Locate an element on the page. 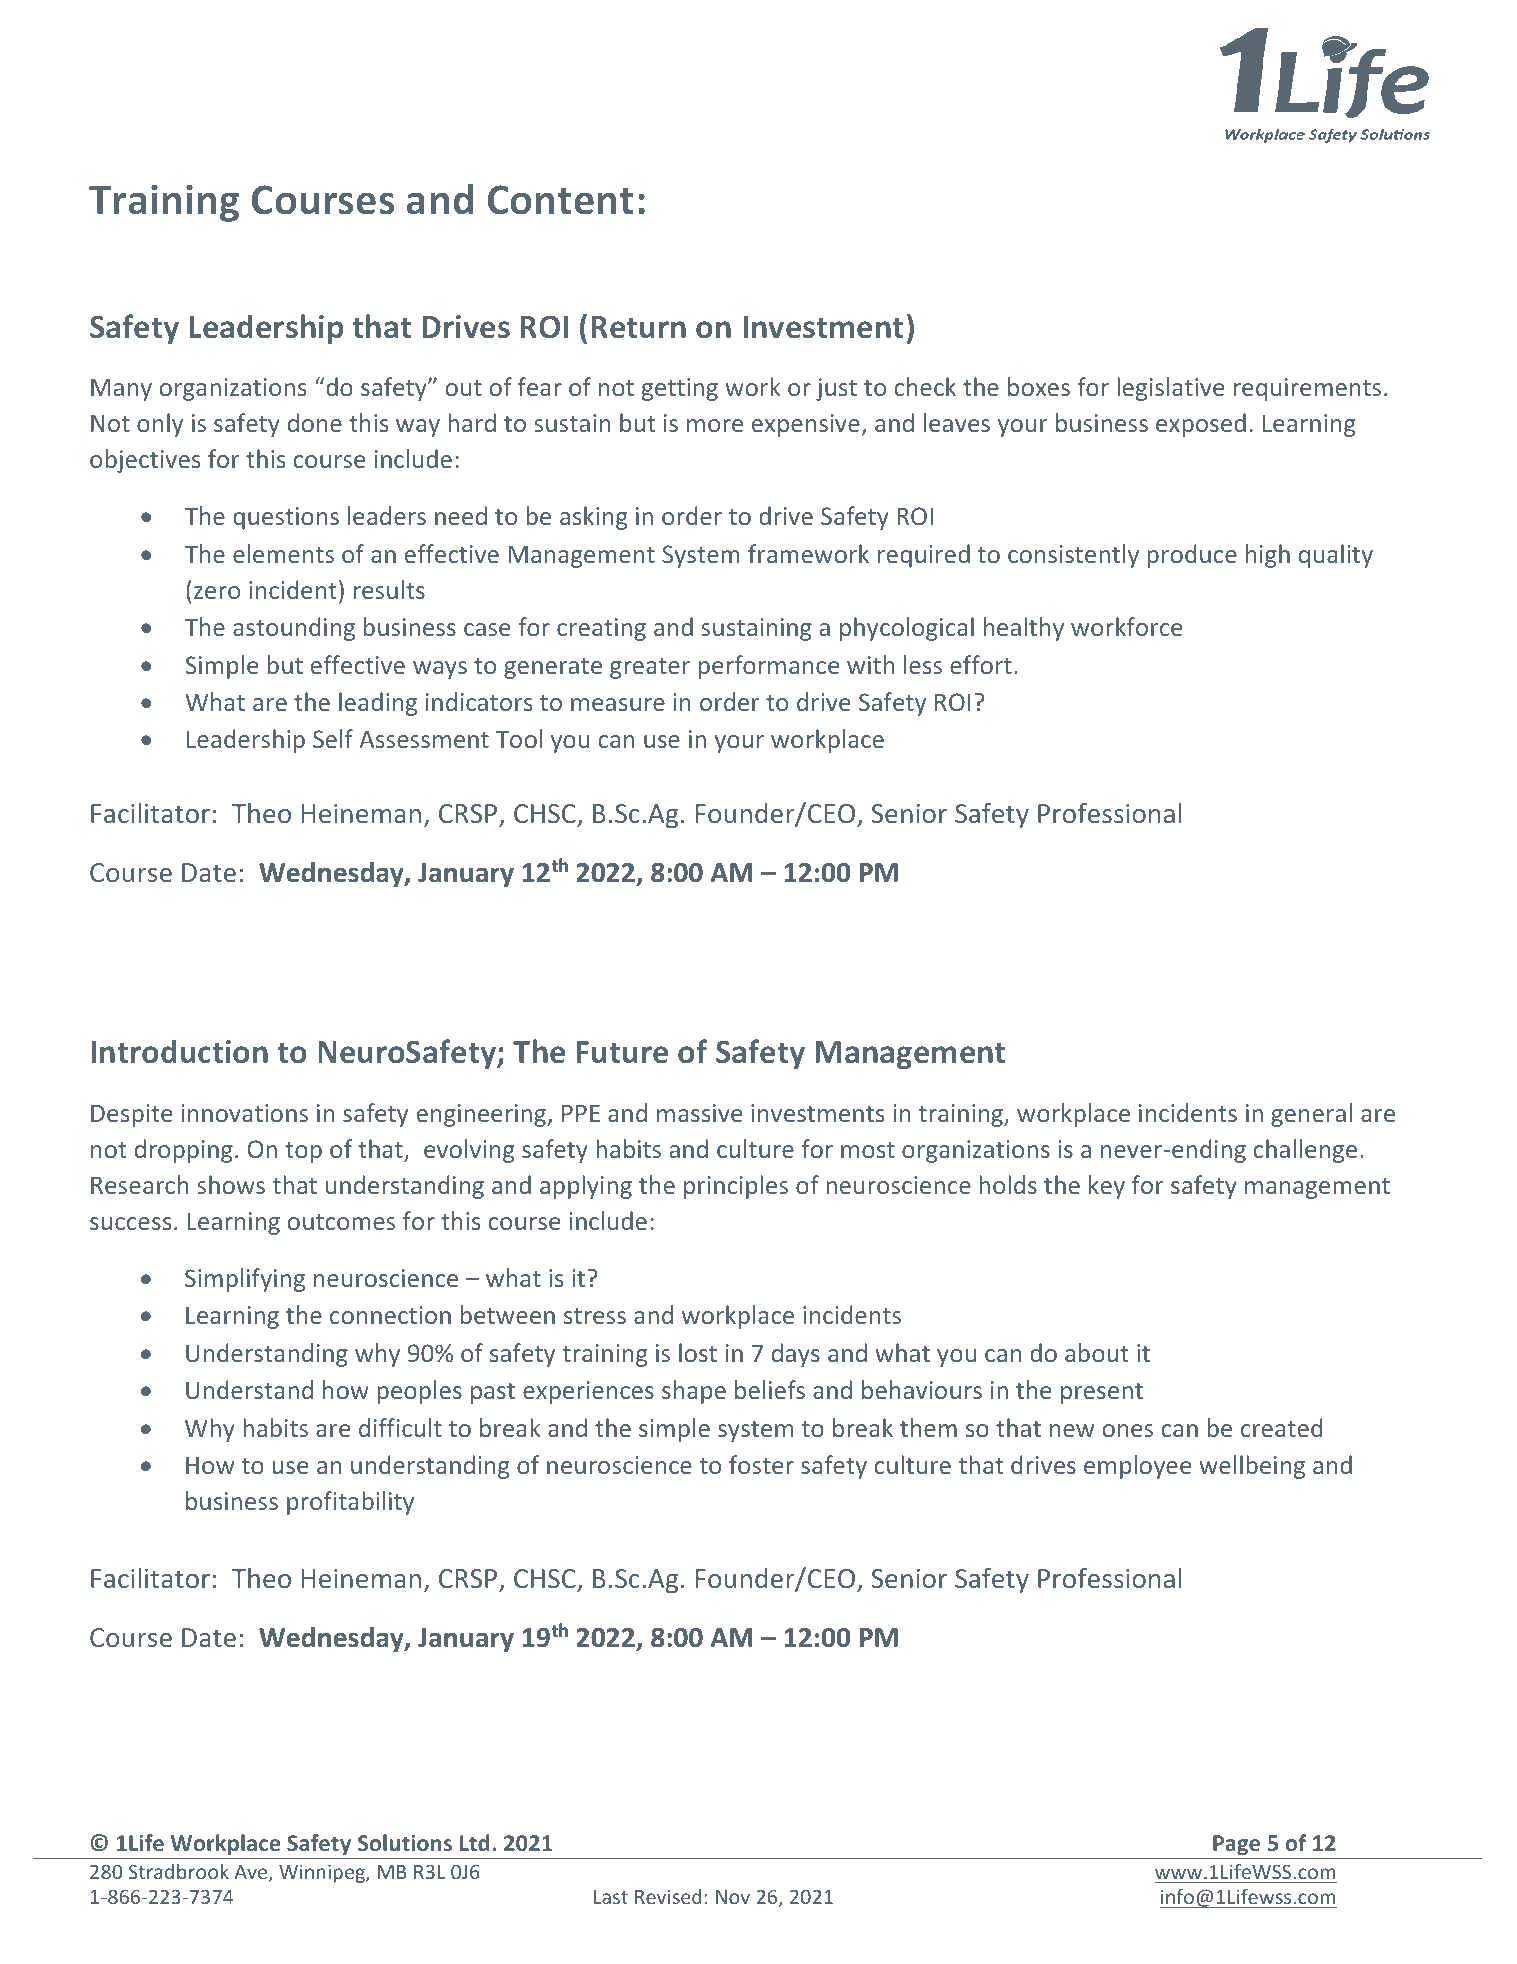  general is located at coordinates (1311, 1115).
